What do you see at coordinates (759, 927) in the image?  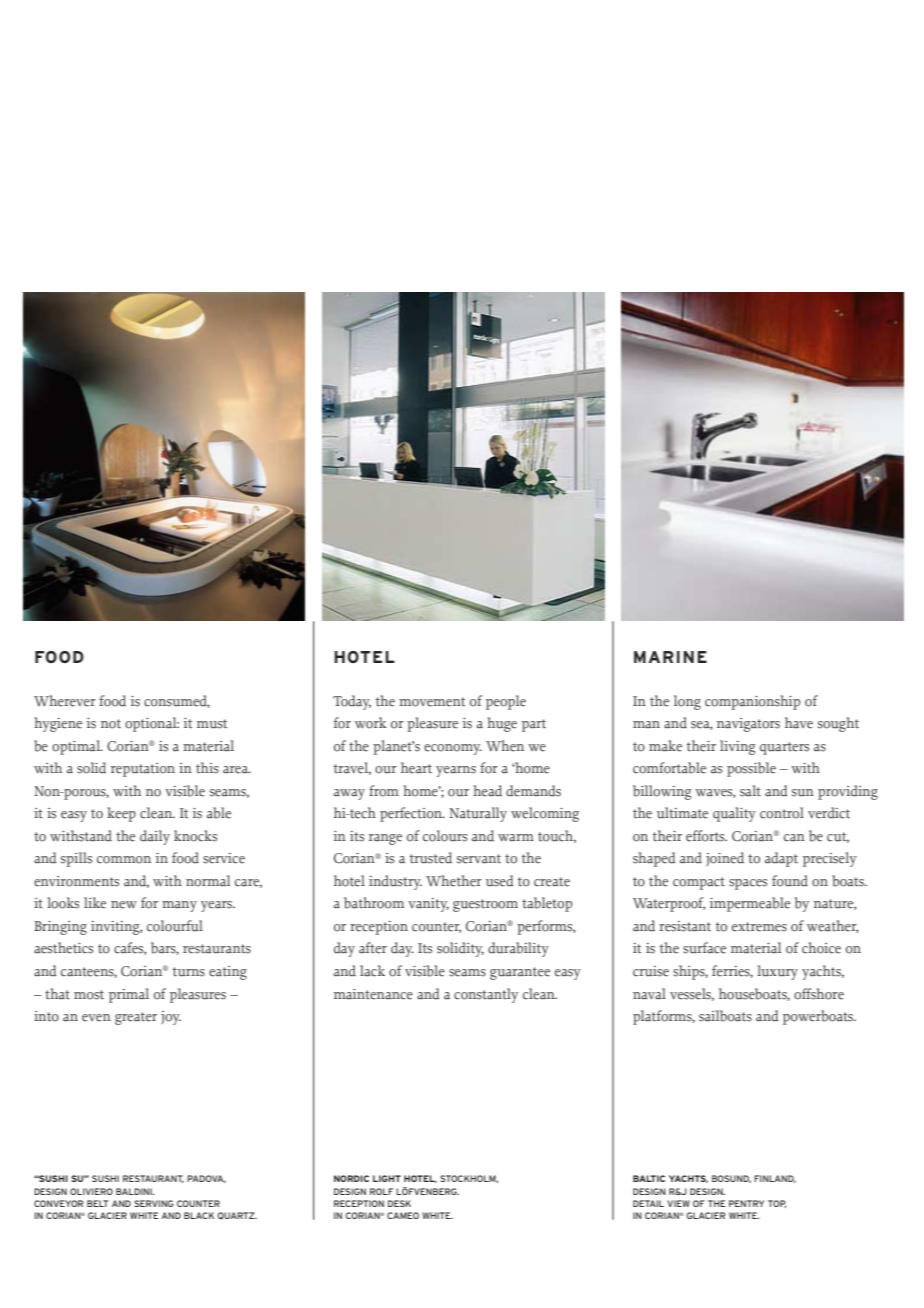 I see `extremes` at bounding box center [759, 927].
